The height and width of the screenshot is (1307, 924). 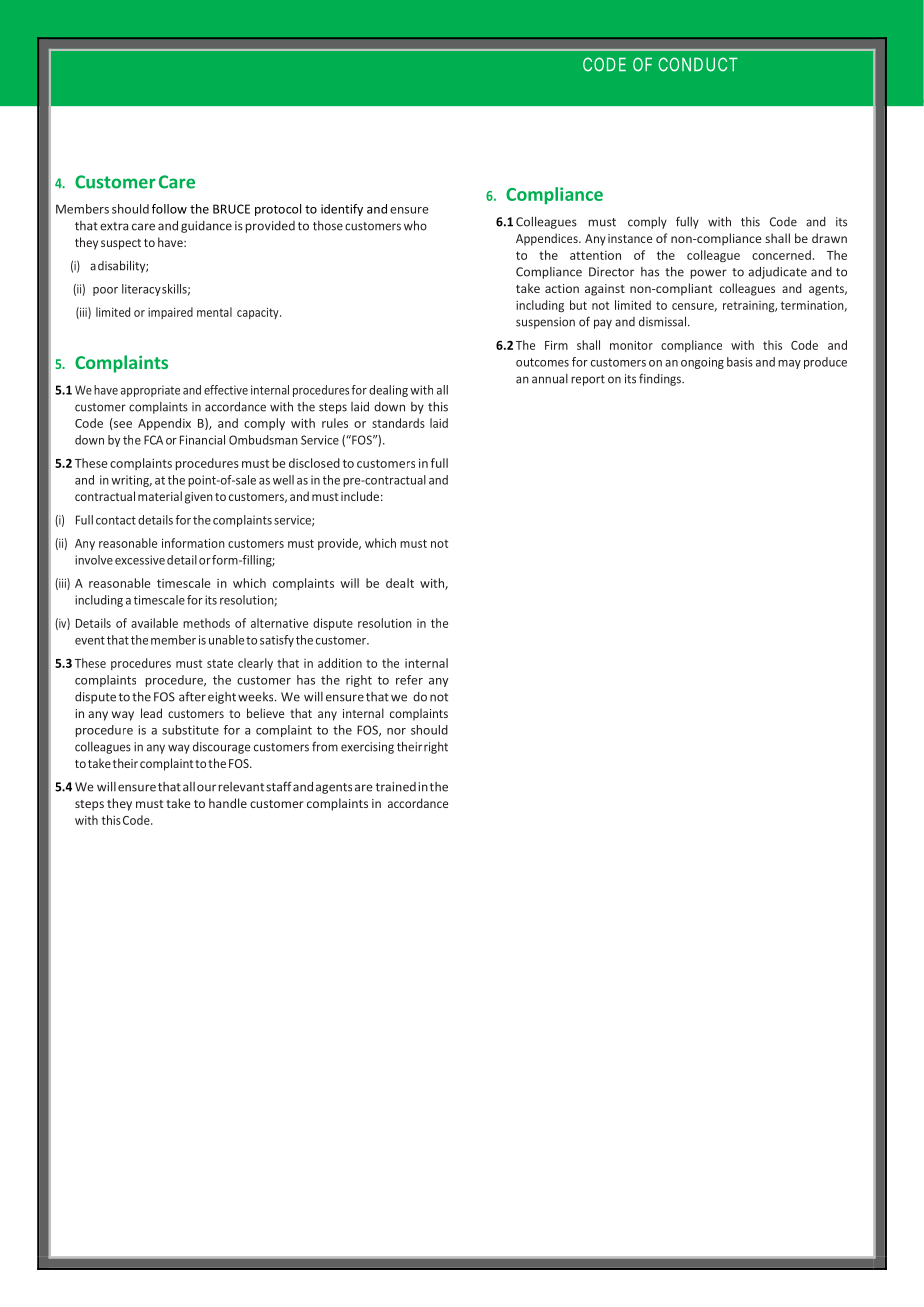 What do you see at coordinates (588, 380) in the screenshot?
I see `report` at bounding box center [588, 380].
